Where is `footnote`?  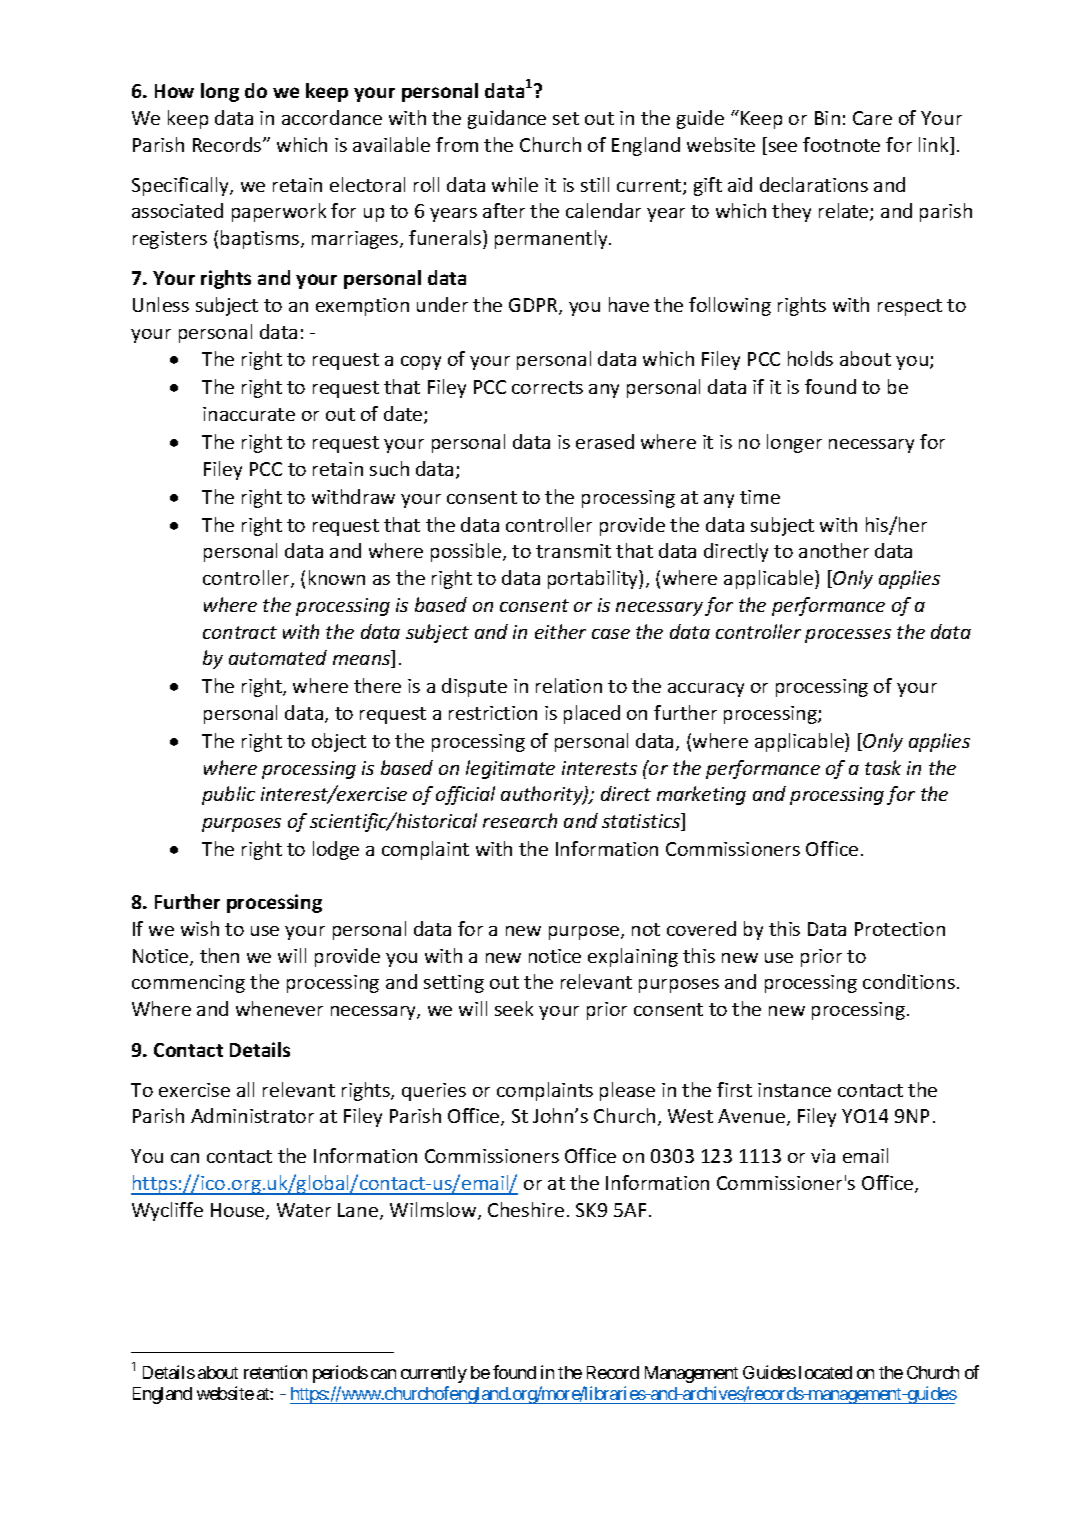 footnote is located at coordinates (841, 144).
